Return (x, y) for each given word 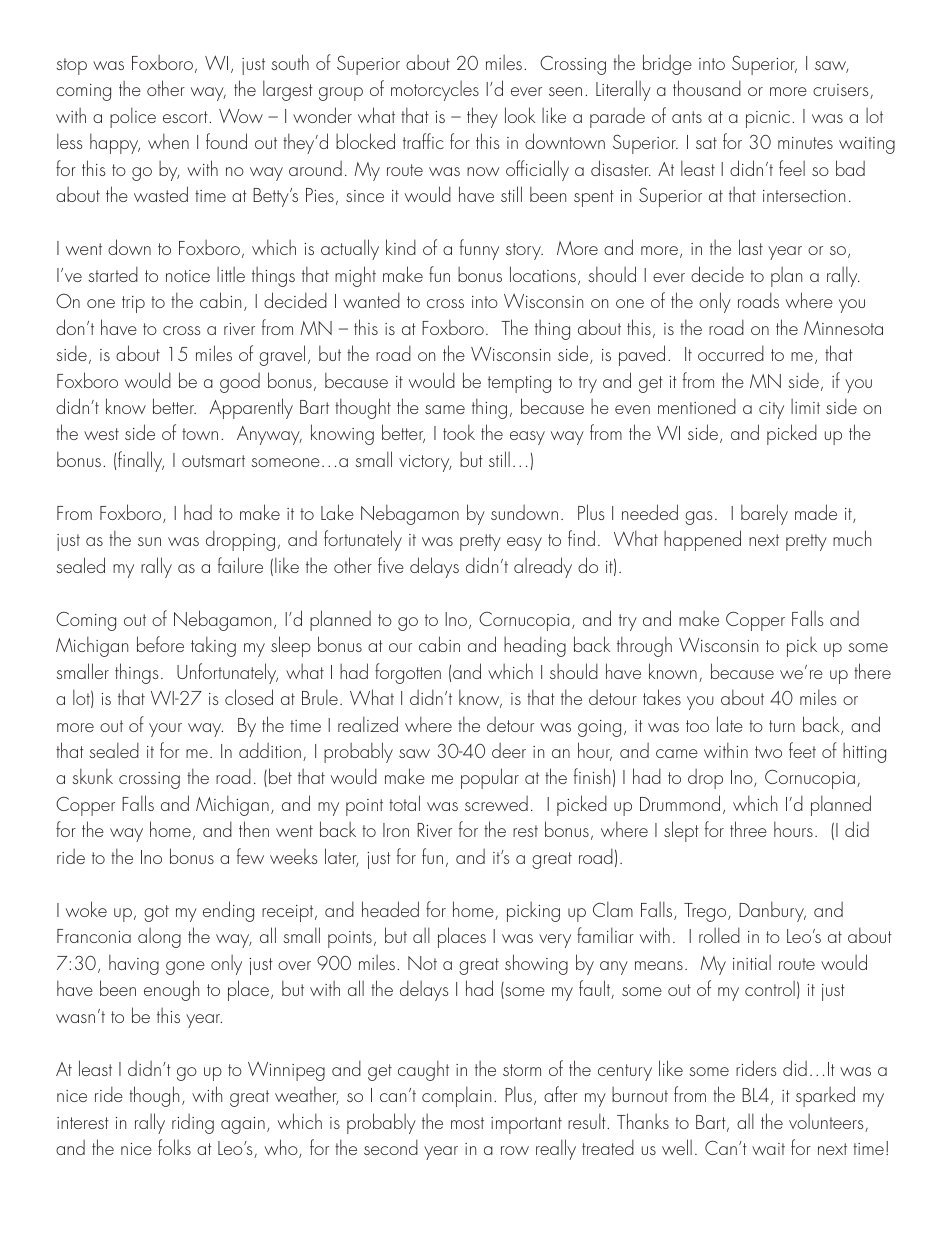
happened (702, 540)
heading (535, 646)
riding (193, 1124)
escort (186, 117)
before (160, 644)
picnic (768, 119)
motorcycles (435, 91)
